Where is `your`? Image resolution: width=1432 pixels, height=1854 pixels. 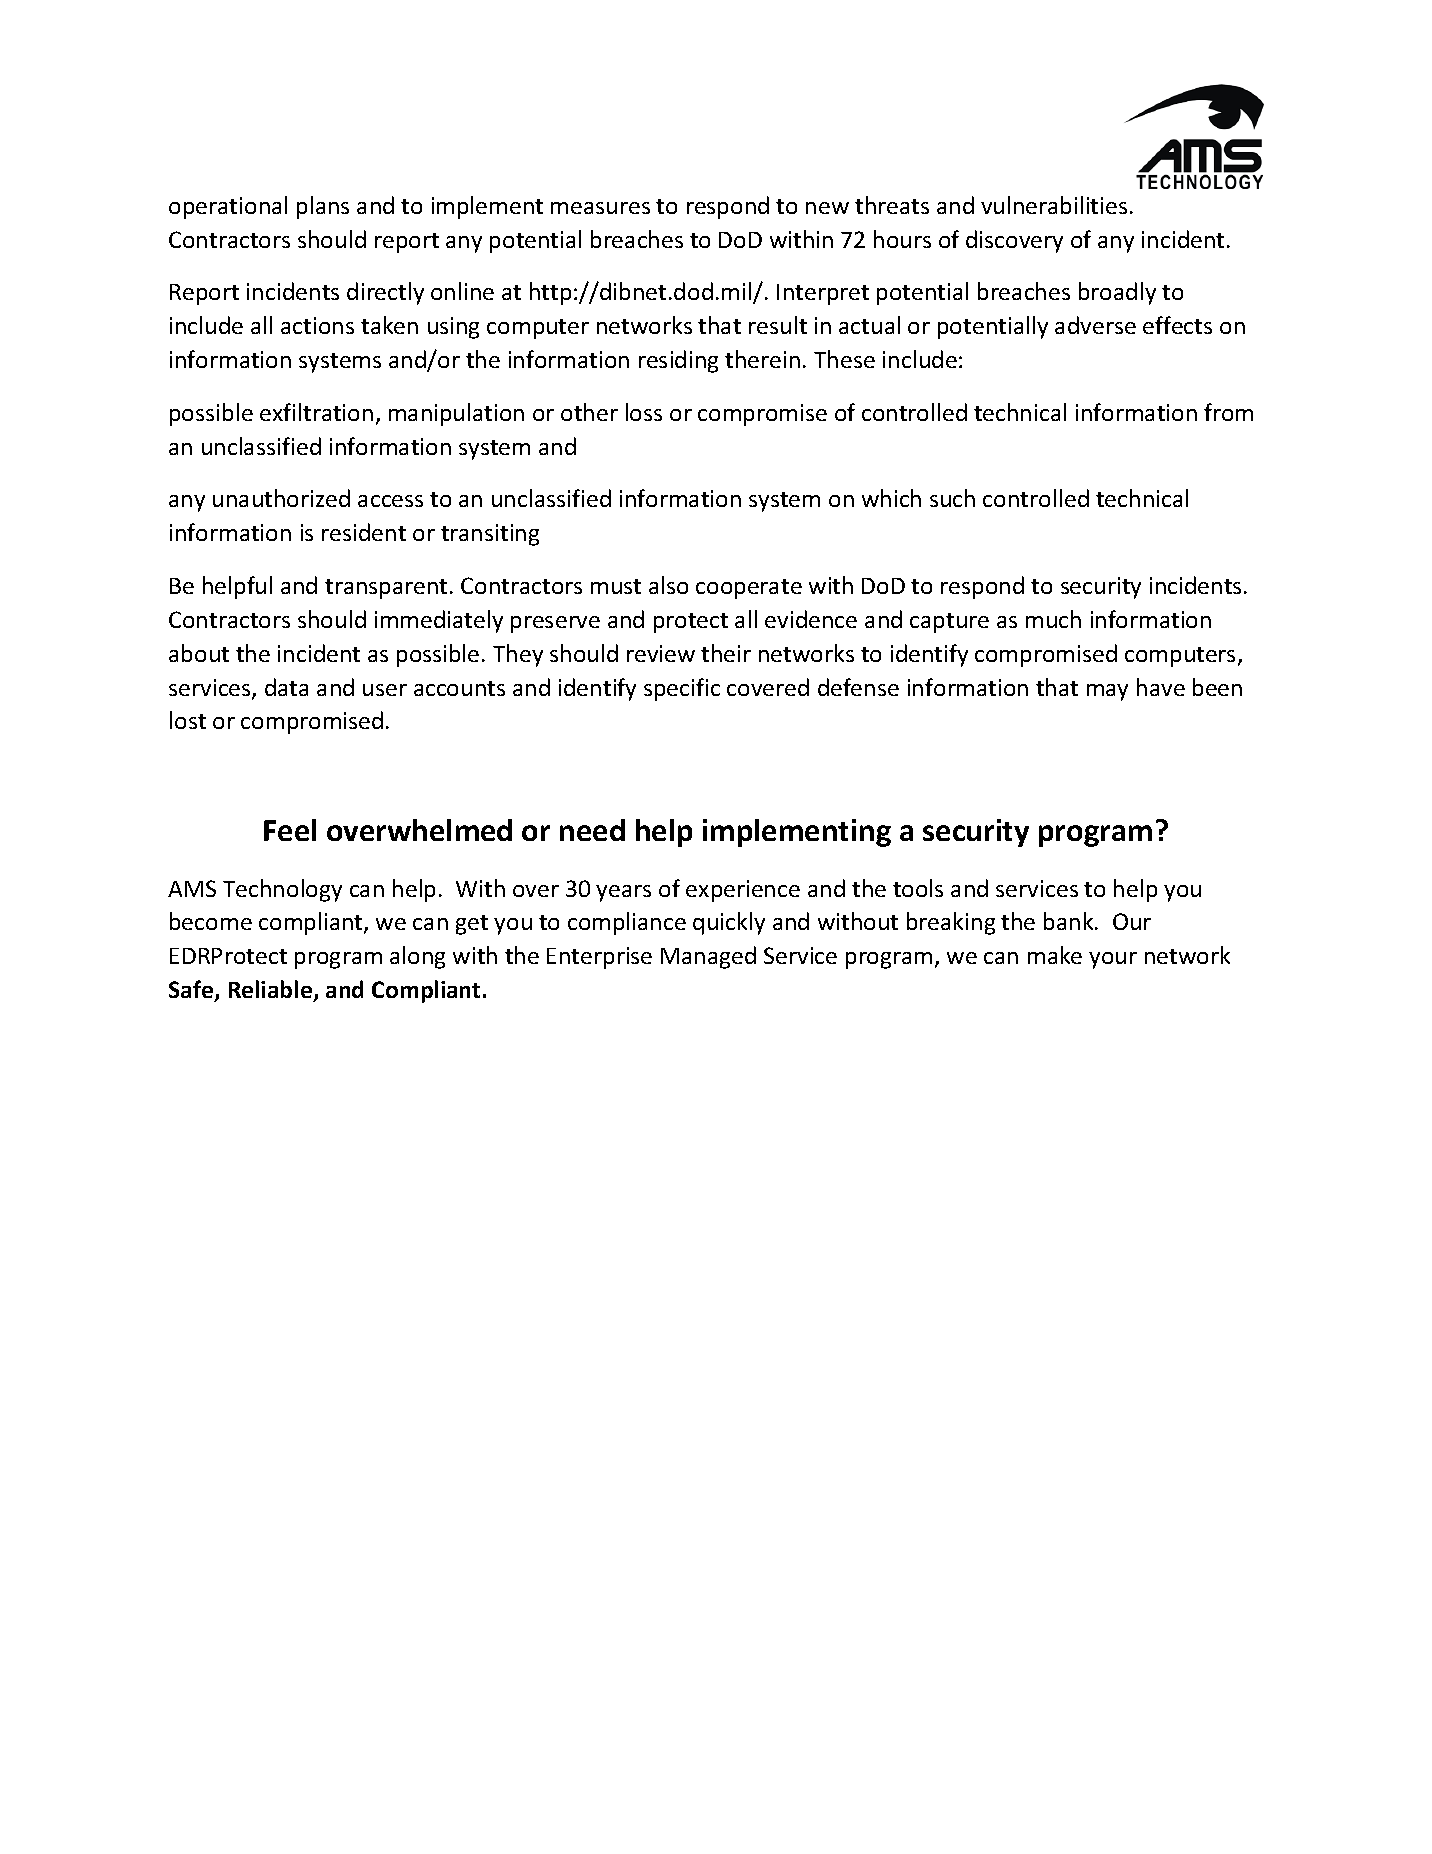 your is located at coordinates (1113, 960).
